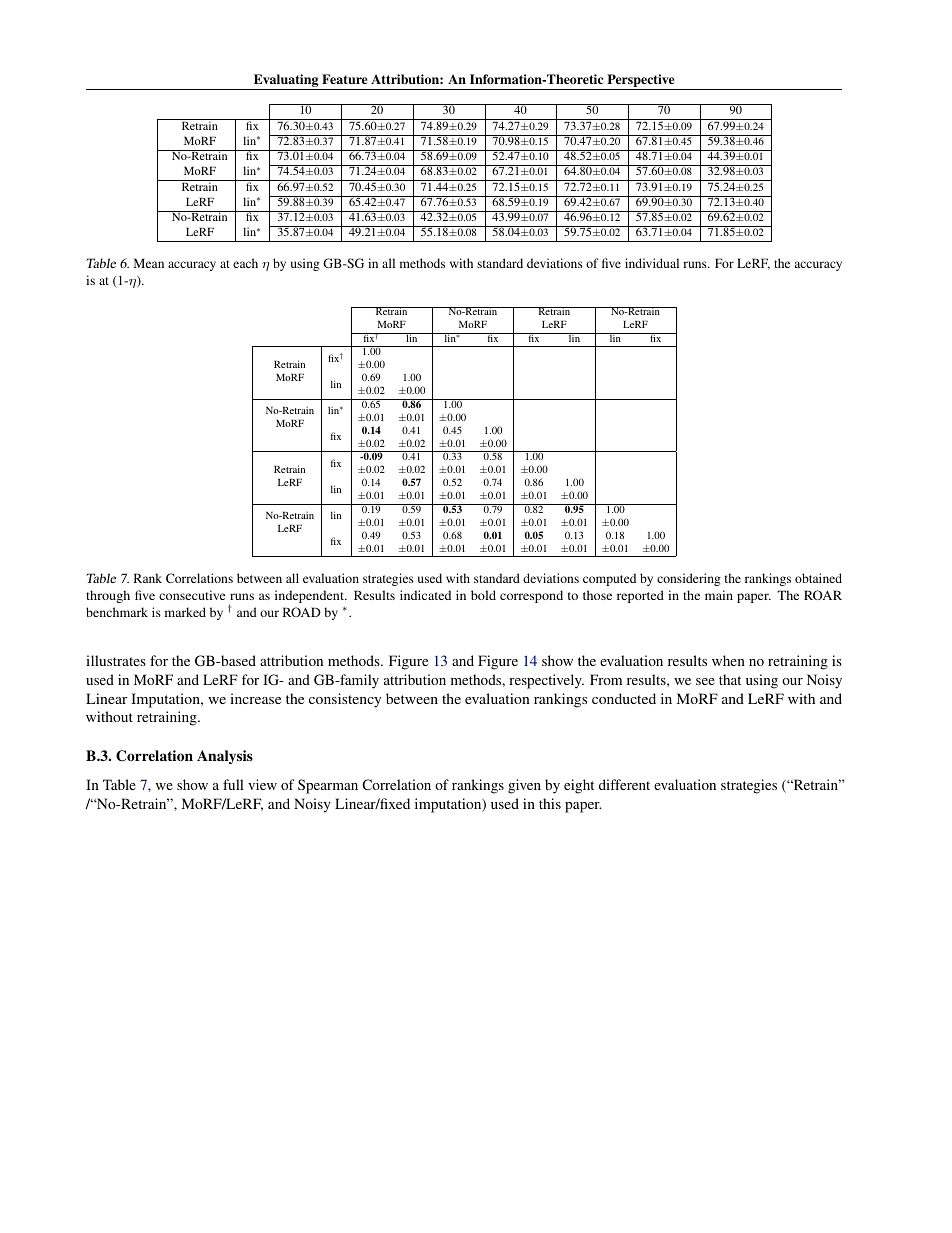 Image resolution: width=952 pixels, height=1233 pixels. Describe the element at coordinates (483, 595) in the screenshot. I see `bold` at that location.
